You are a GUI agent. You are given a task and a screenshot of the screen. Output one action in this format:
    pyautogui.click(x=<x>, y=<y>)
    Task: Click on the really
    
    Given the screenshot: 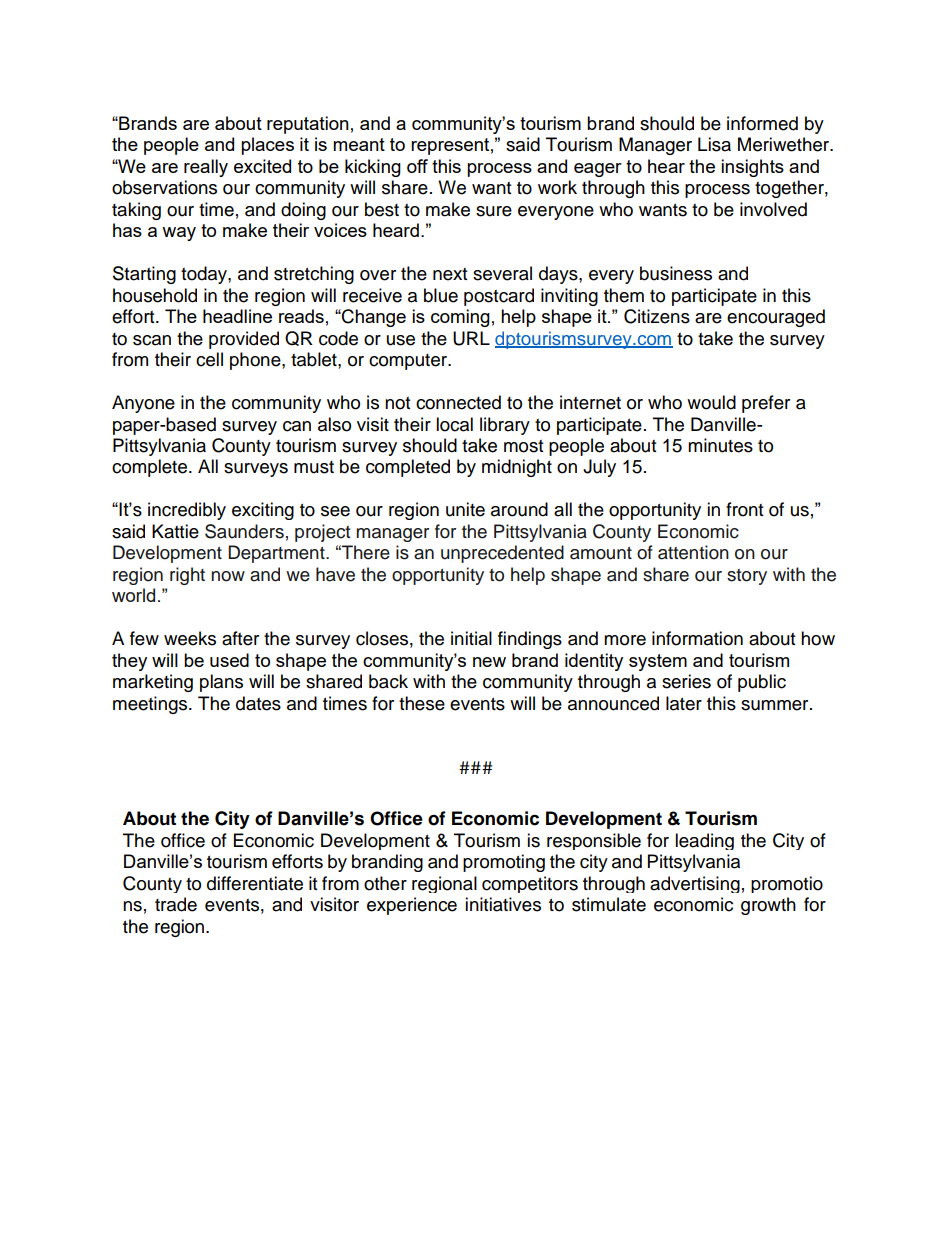 What is the action you would take?
    pyautogui.click(x=206, y=168)
